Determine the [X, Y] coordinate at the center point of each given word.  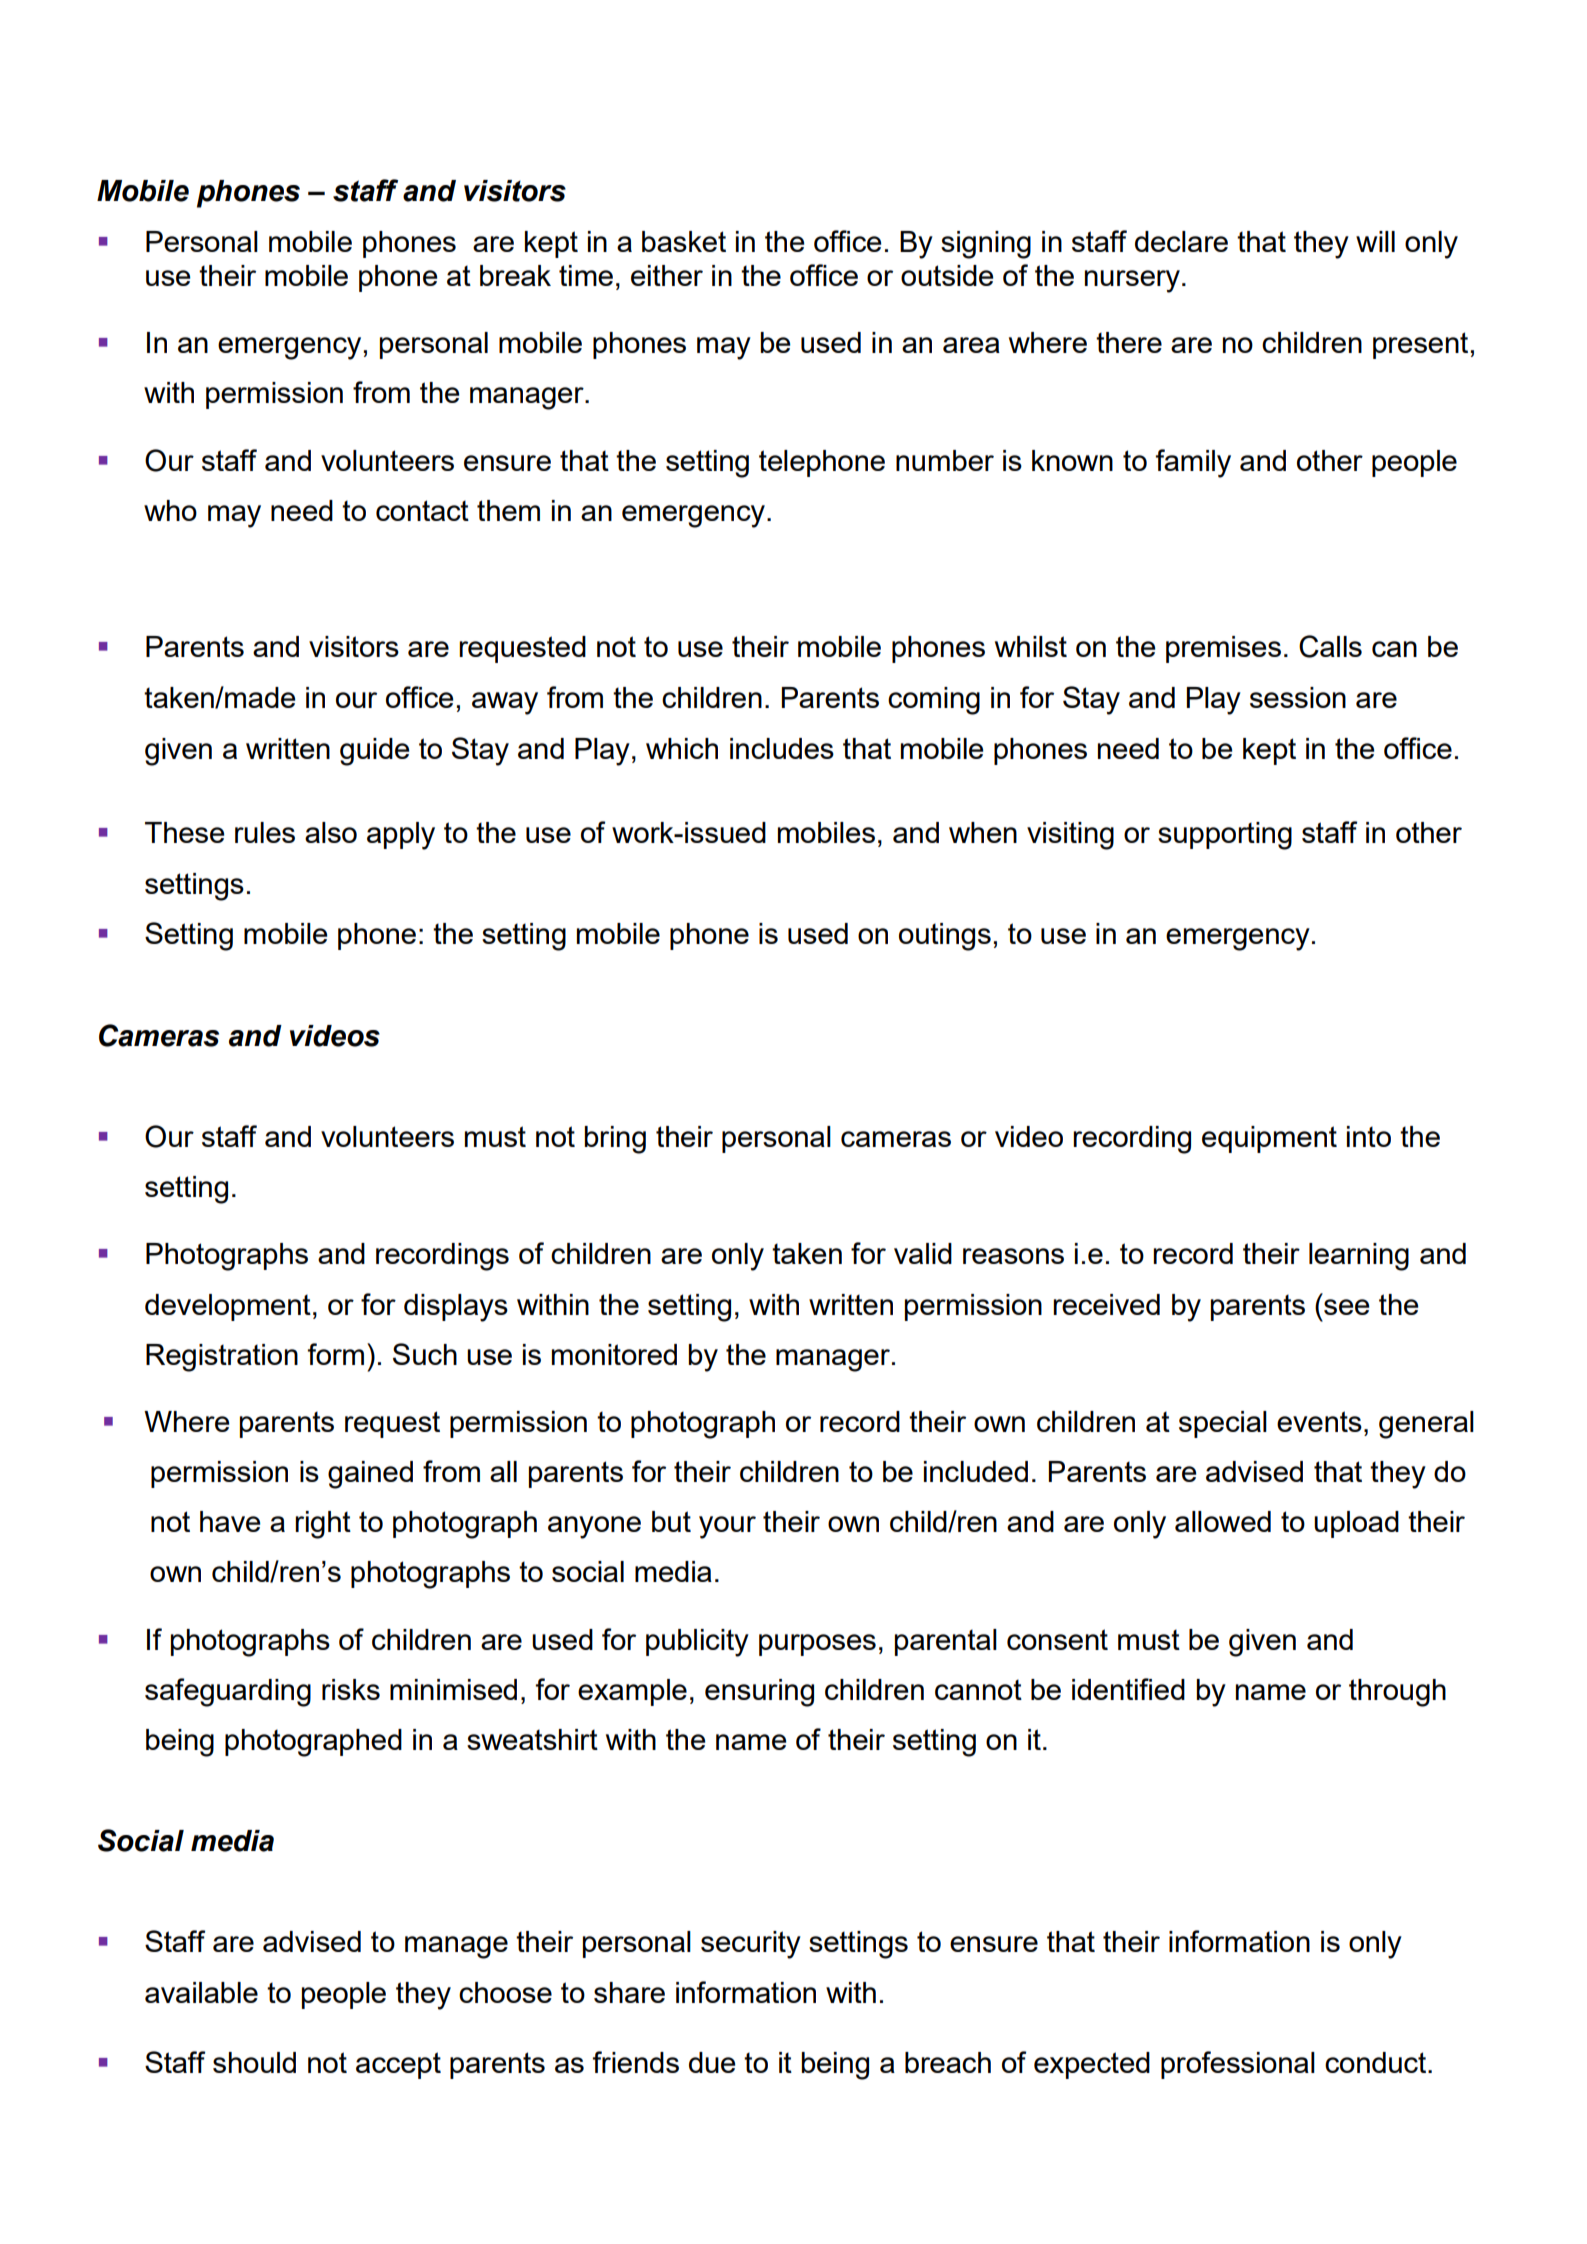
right [323, 1525]
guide [375, 752]
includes [782, 748]
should [254, 2062]
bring [615, 1140]
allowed [1223, 1521]
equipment [1269, 1139]
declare [1181, 241]
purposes [817, 1645]
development [228, 1307]
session [1298, 697]
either [667, 275]
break [515, 275]
